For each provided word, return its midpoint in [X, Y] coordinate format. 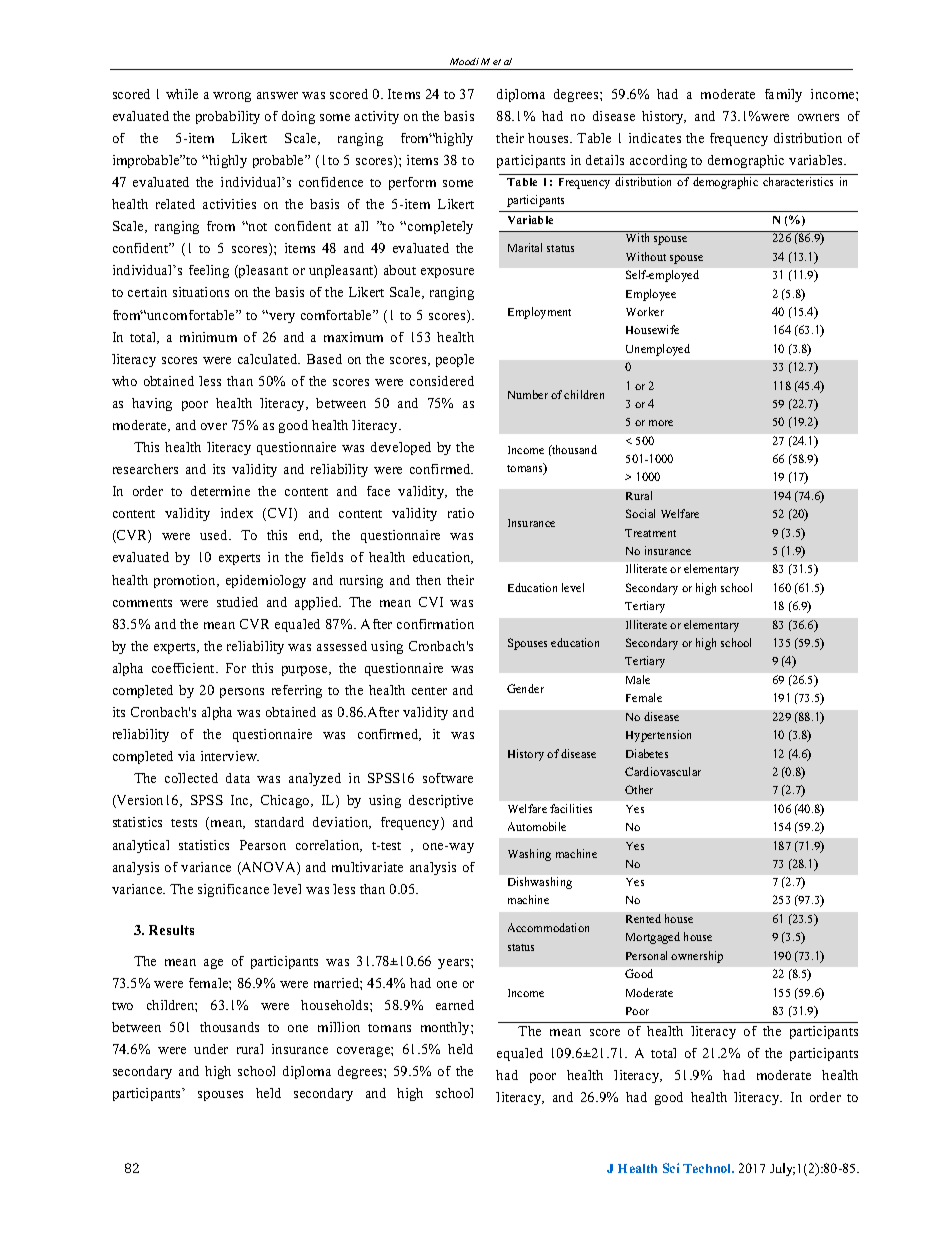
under [211, 1049]
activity [377, 117]
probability [228, 117]
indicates [655, 138]
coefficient [185, 668]
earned [455, 1005]
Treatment [650, 533]
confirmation [435, 624]
